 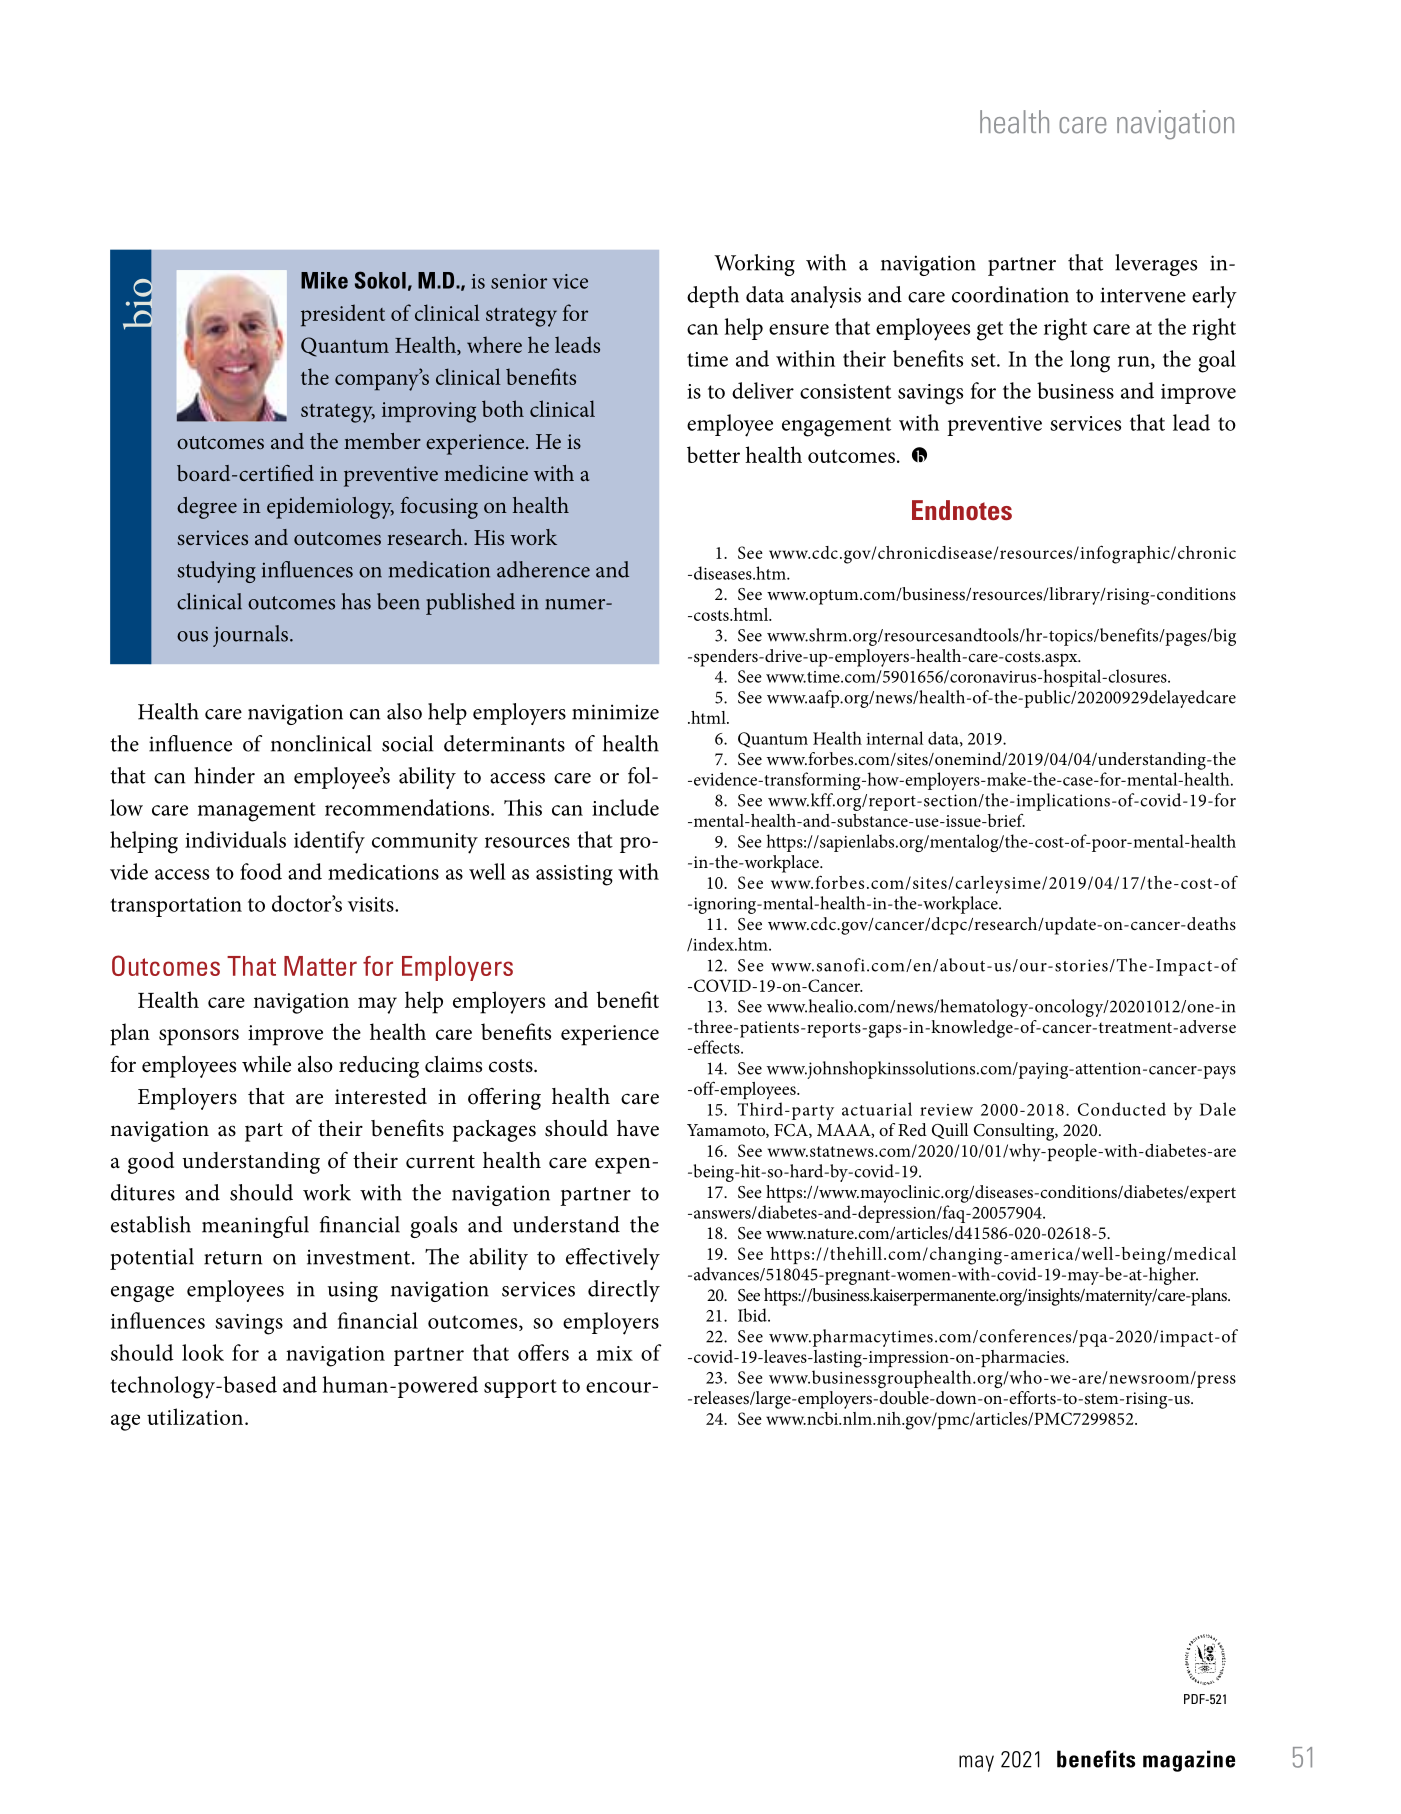 What do you see at coordinates (716, 1047) in the page?
I see `effects` at bounding box center [716, 1047].
